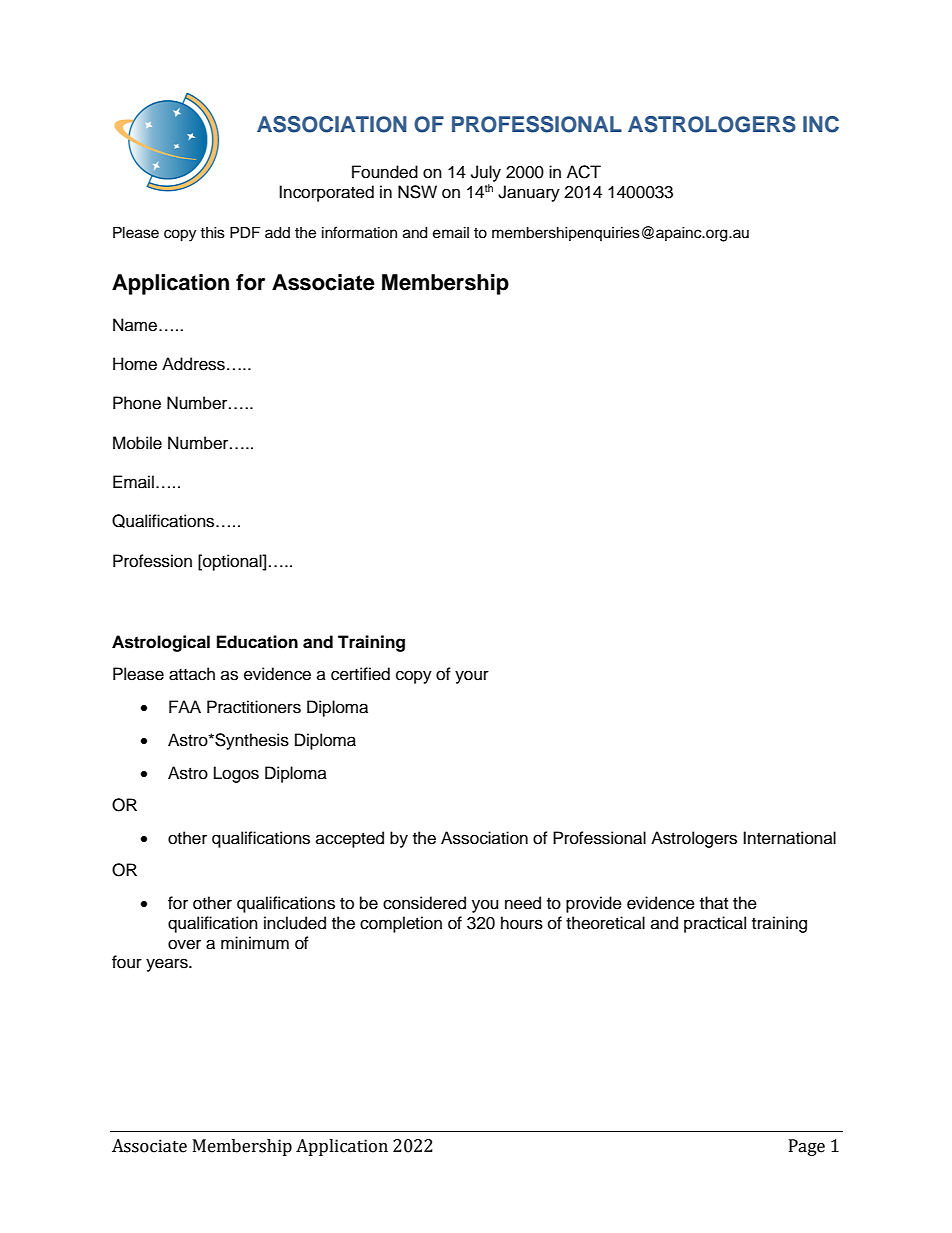  Describe the element at coordinates (168, 965) in the image. I see `years` at that location.
